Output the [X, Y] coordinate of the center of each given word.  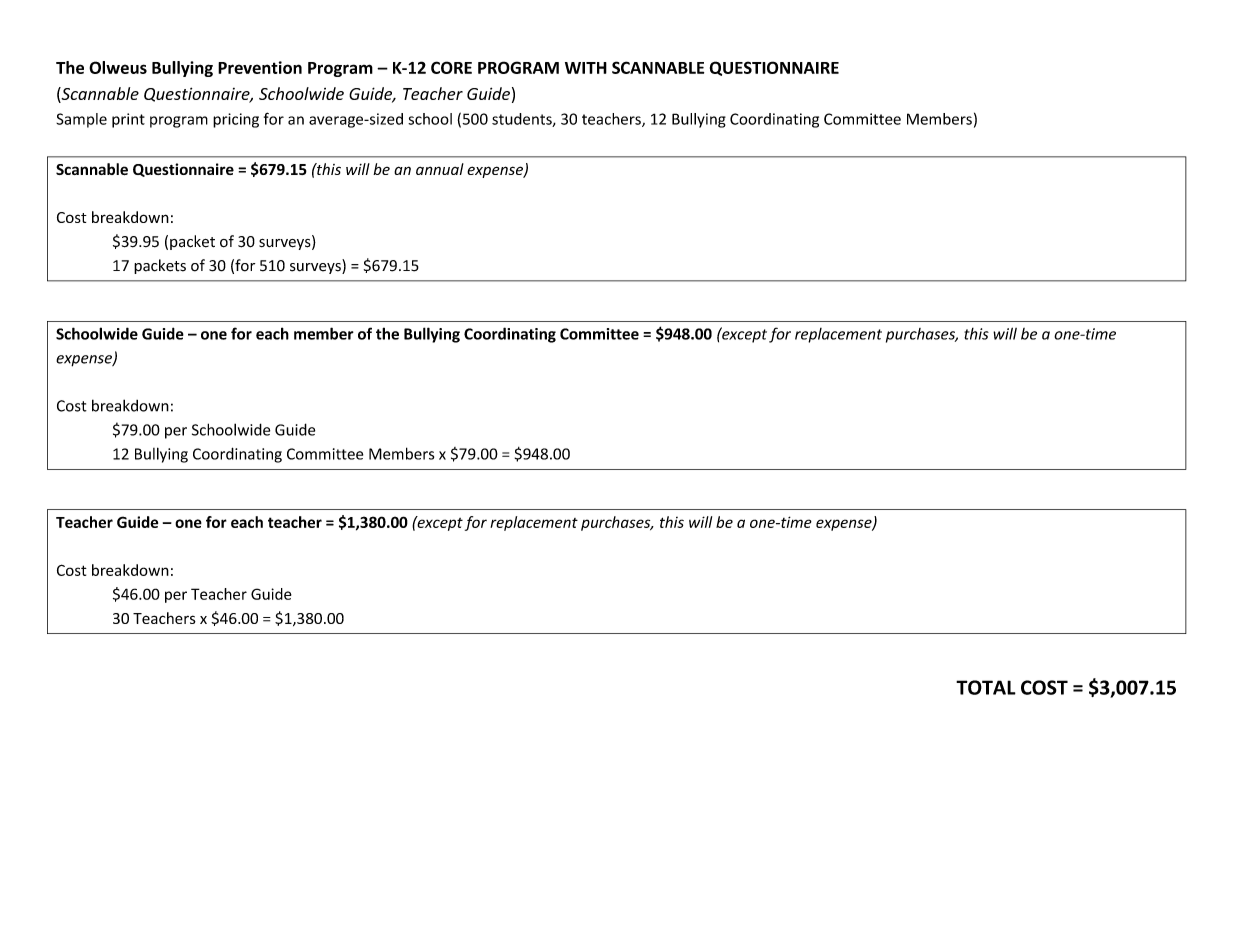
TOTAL [986, 687]
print [128, 120]
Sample [81, 120]
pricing [236, 120]
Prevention [260, 67]
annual [440, 169]
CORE [451, 67]
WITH [586, 68]
